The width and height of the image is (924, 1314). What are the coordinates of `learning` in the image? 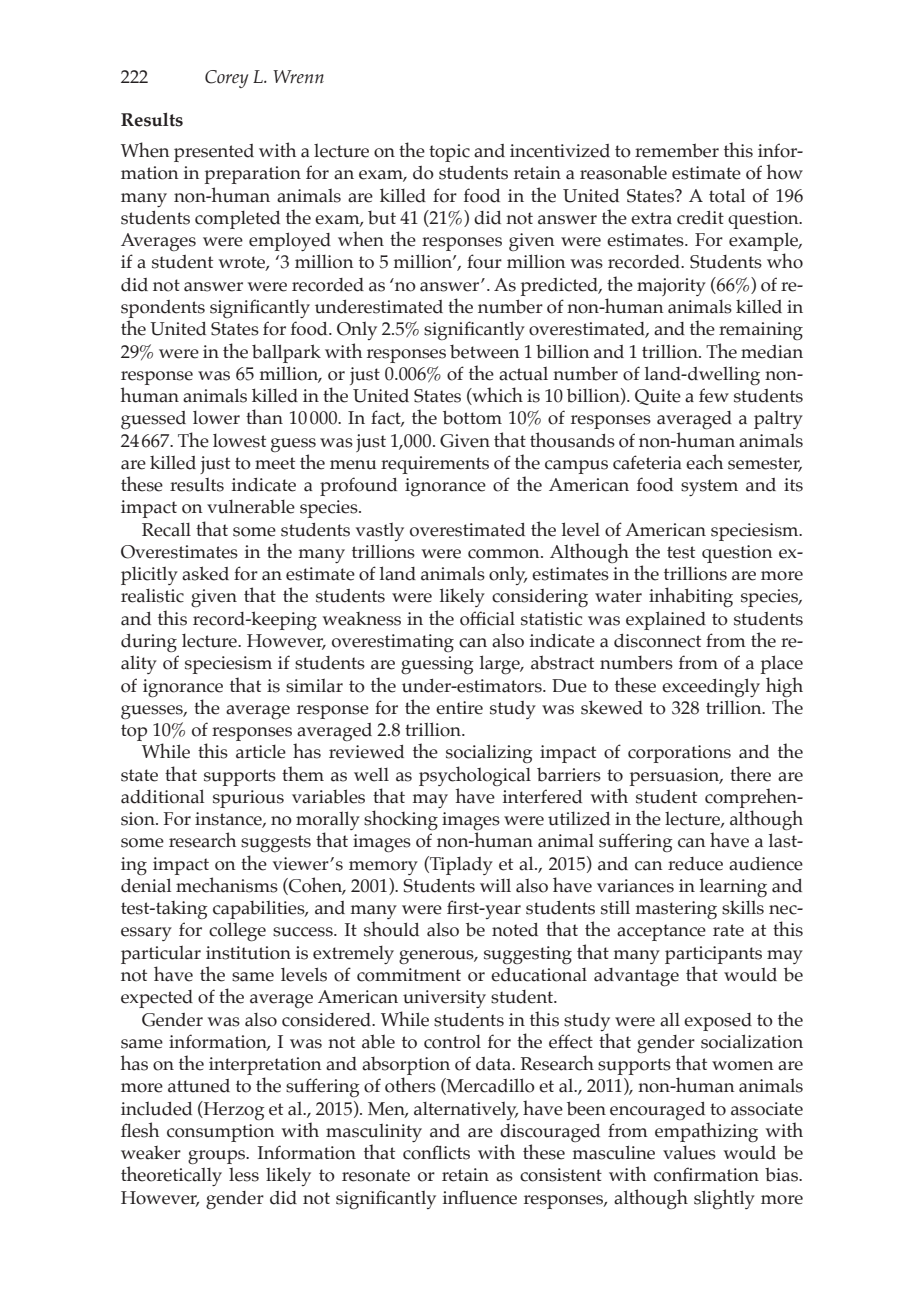 It's located at (733, 888).
